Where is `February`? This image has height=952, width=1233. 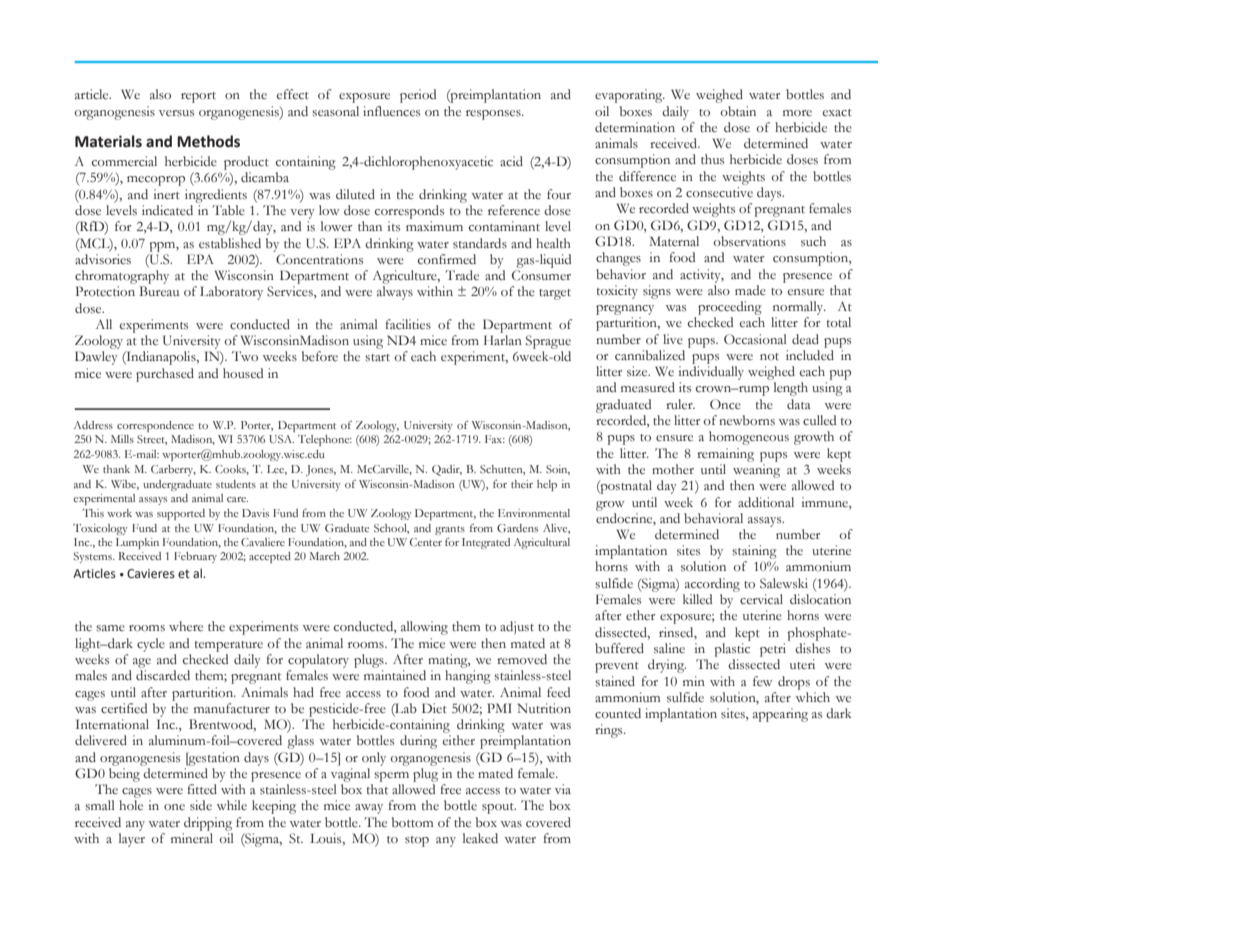
February is located at coordinates (195, 557).
